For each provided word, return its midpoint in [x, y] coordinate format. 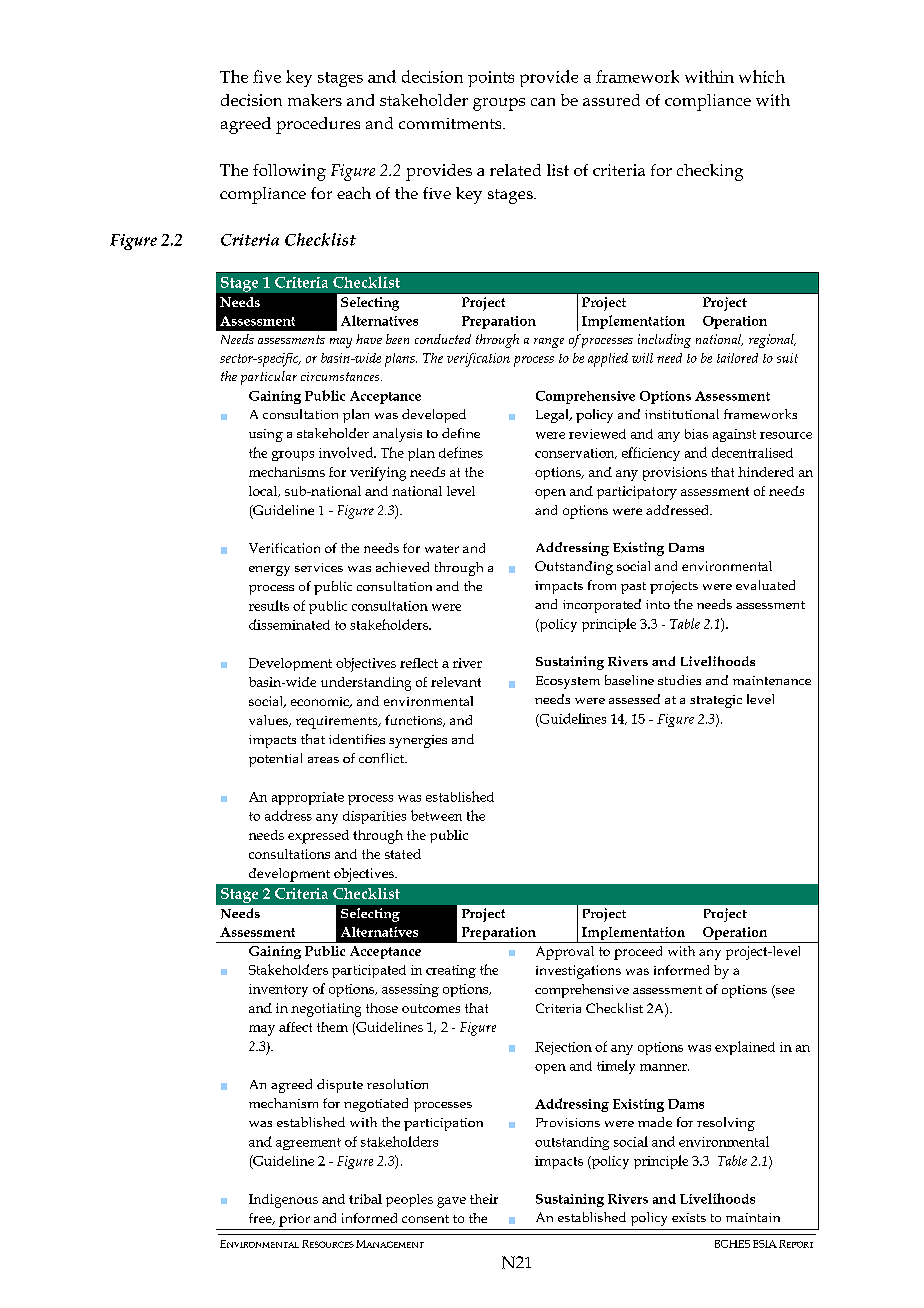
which [762, 76]
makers [315, 100]
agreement [308, 1144]
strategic [716, 701]
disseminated [289, 624]
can [543, 102]
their [484, 1199]
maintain [753, 1217]
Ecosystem [568, 682]
